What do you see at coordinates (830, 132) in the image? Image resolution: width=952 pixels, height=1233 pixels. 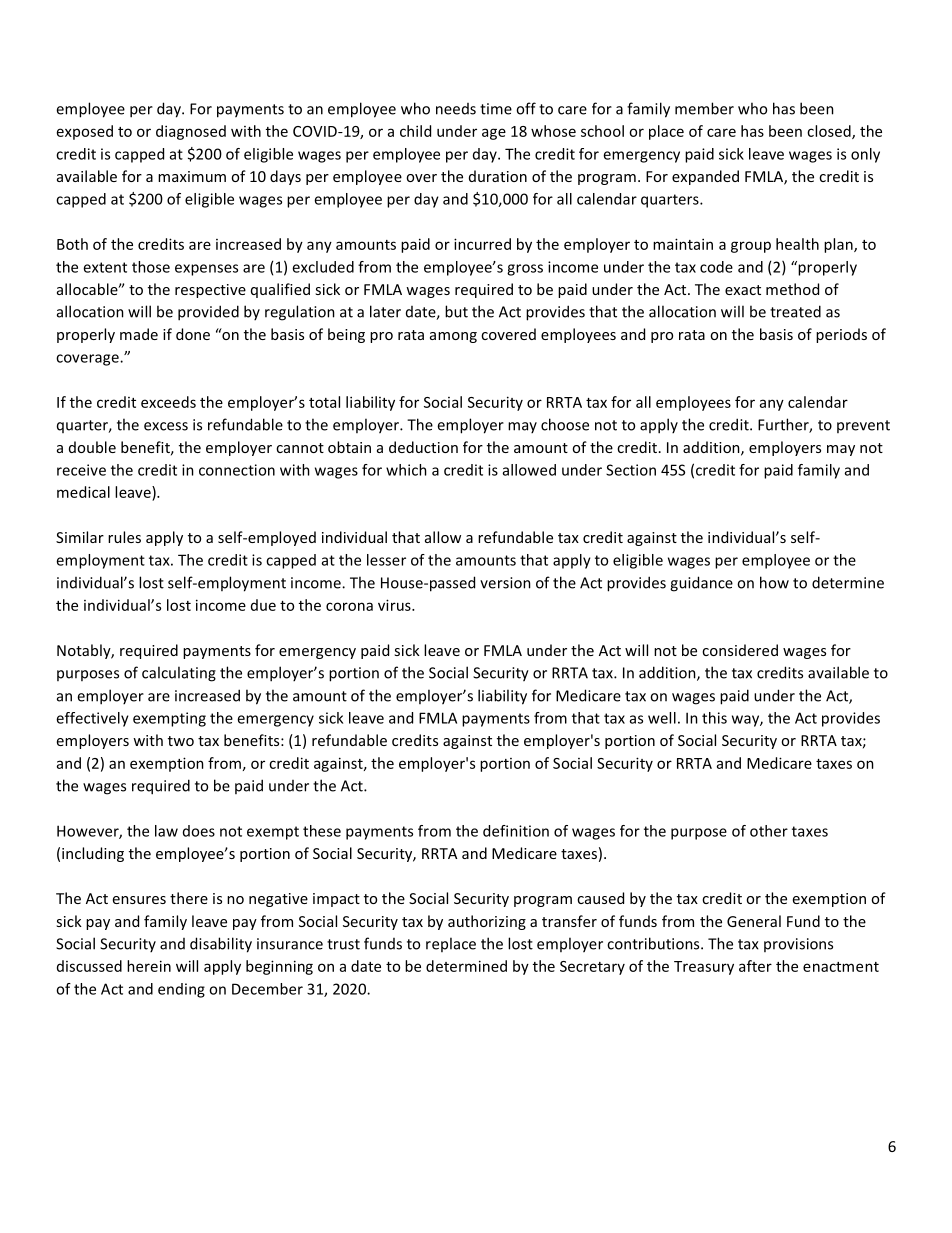 I see `closed` at bounding box center [830, 132].
